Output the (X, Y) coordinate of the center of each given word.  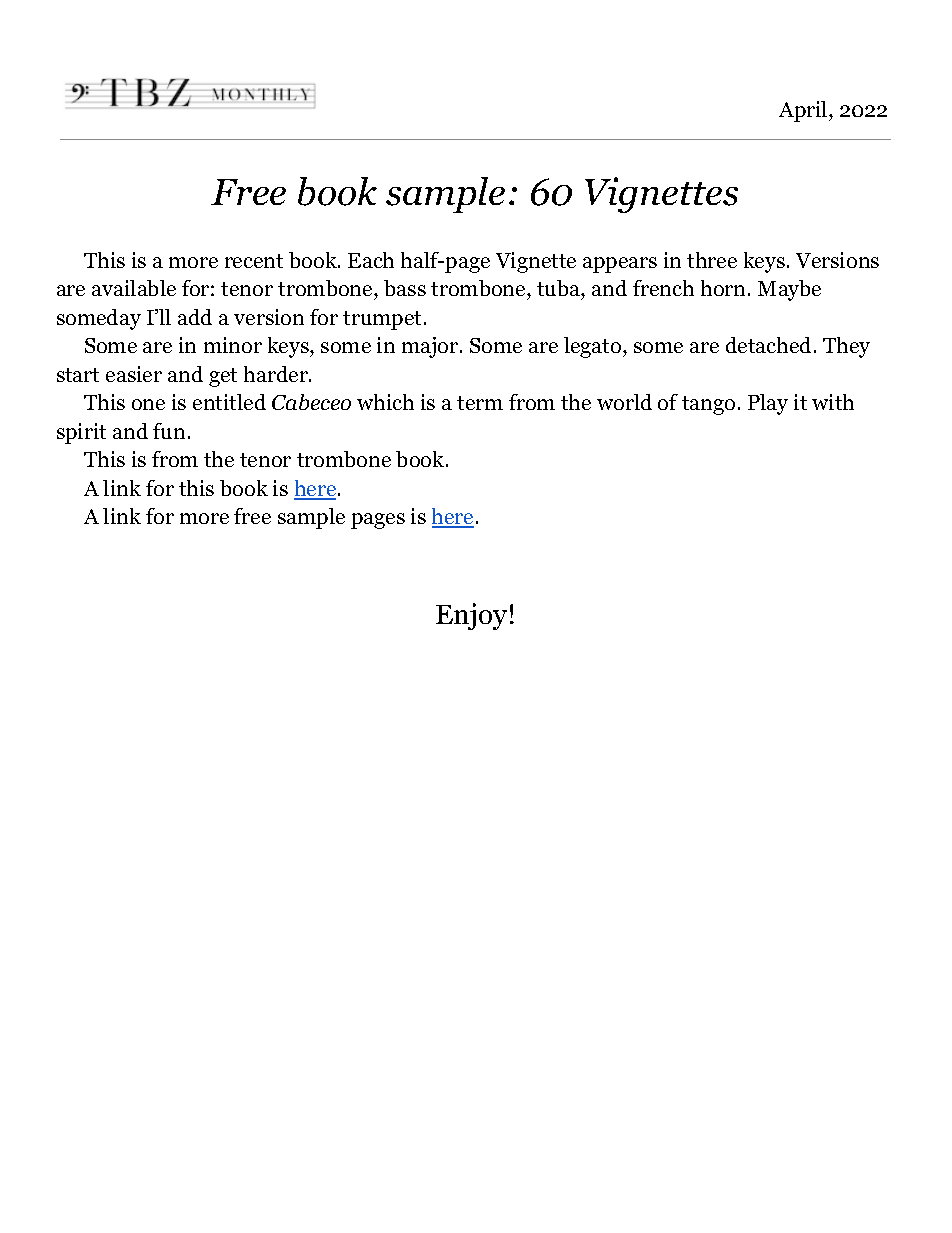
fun (169, 431)
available (134, 288)
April (804, 111)
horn (725, 288)
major (431, 347)
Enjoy (471, 616)
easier (134, 374)
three (712, 260)
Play (768, 404)
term (480, 403)
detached (768, 345)
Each (371, 260)
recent (254, 261)
